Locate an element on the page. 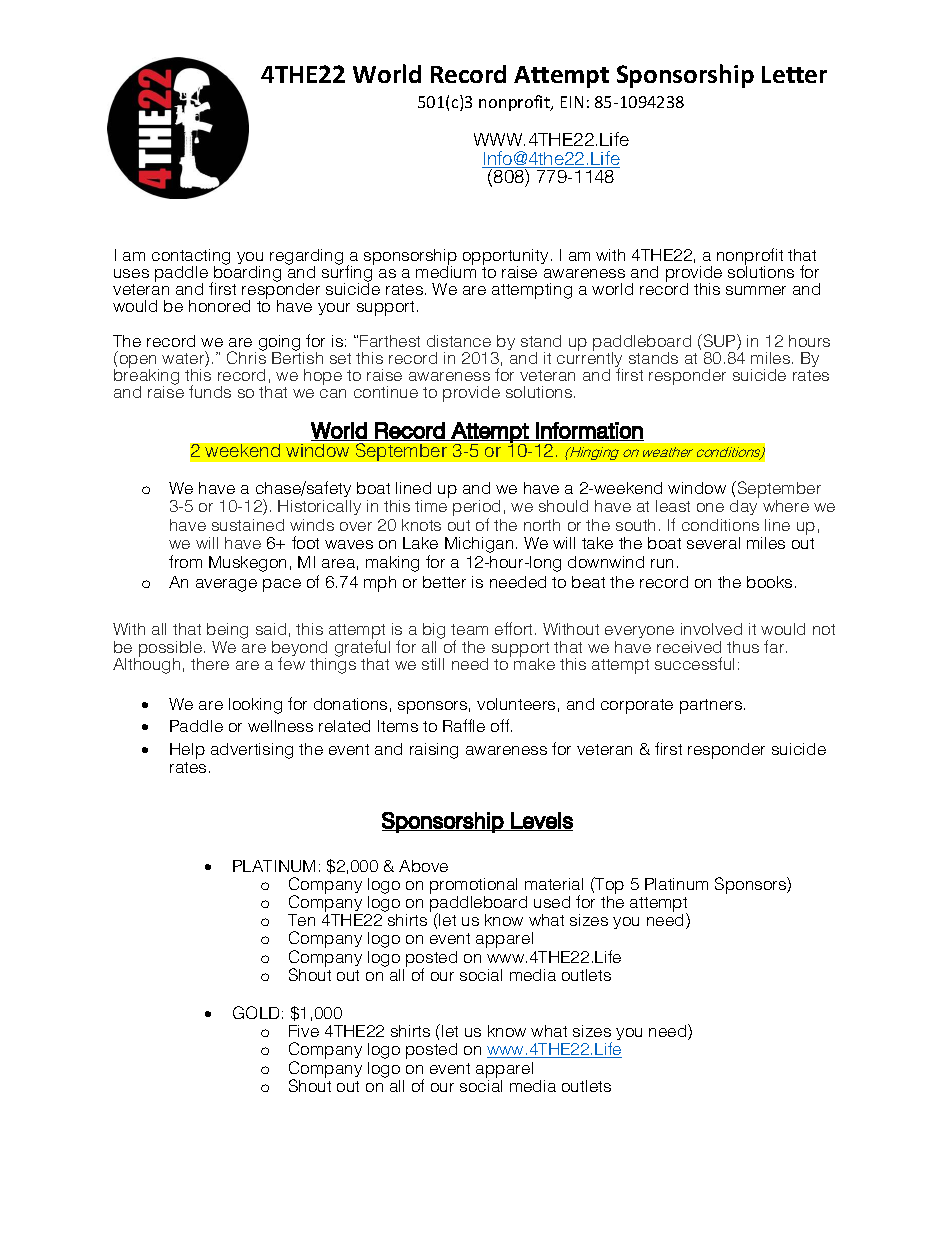 The image size is (952, 1233). Letter is located at coordinates (794, 74).
